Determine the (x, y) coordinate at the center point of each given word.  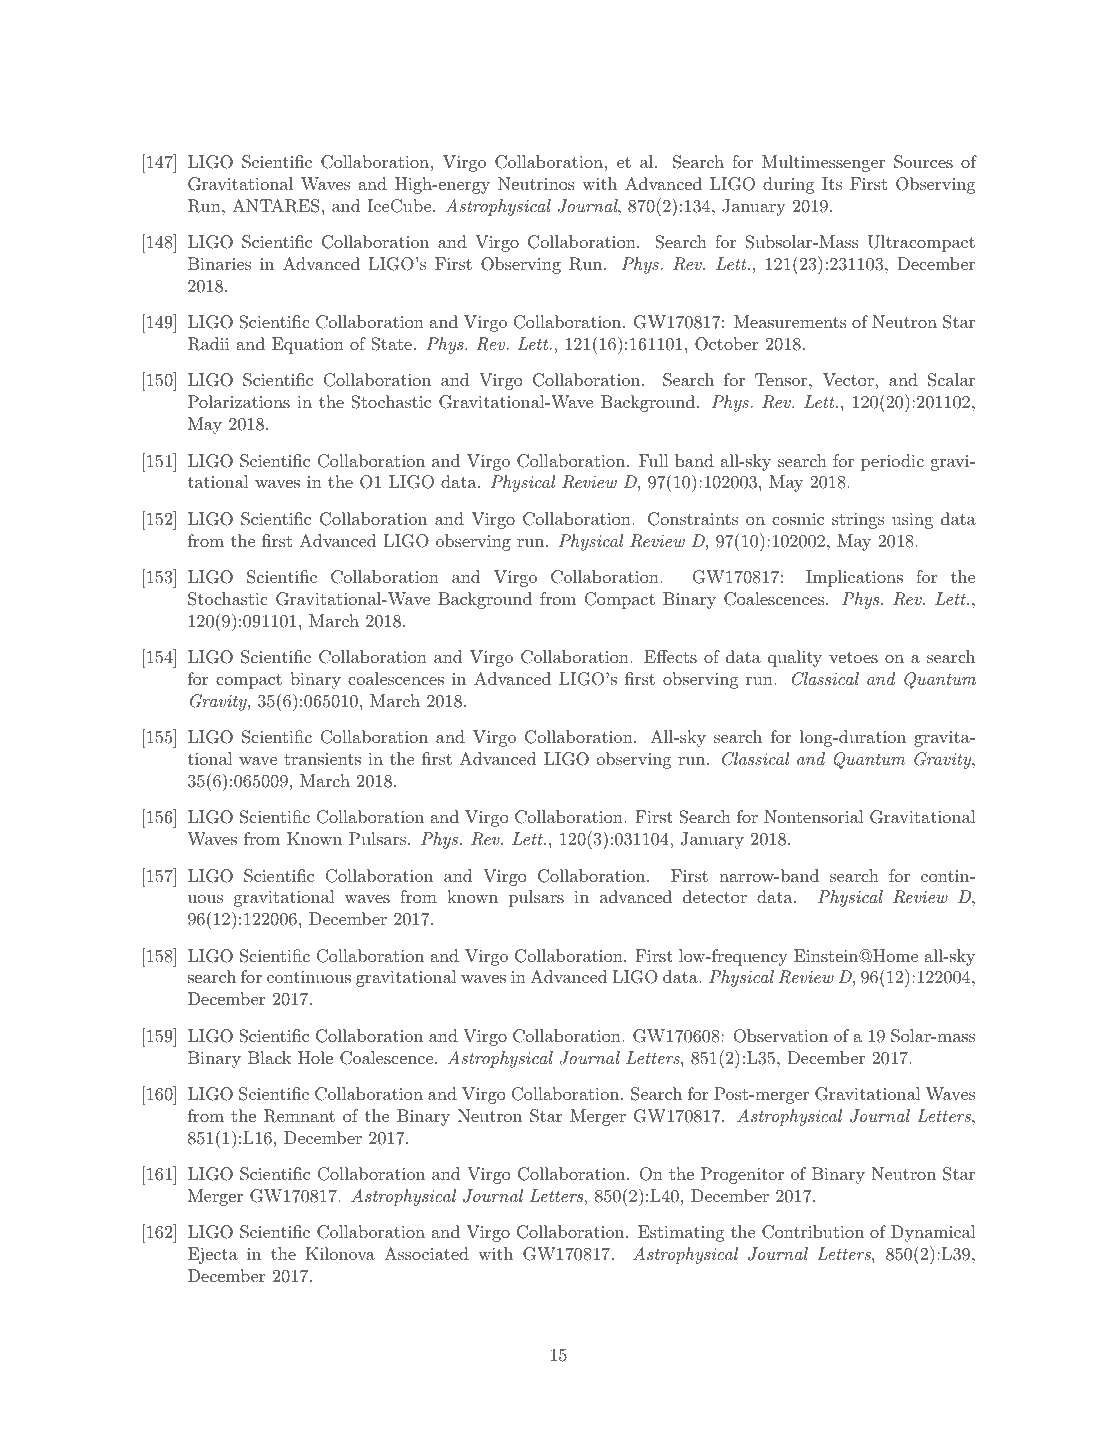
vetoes (853, 657)
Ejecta (213, 1255)
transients (322, 759)
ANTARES (276, 206)
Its (832, 183)
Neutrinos (536, 183)
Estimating (681, 1233)
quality (795, 658)
